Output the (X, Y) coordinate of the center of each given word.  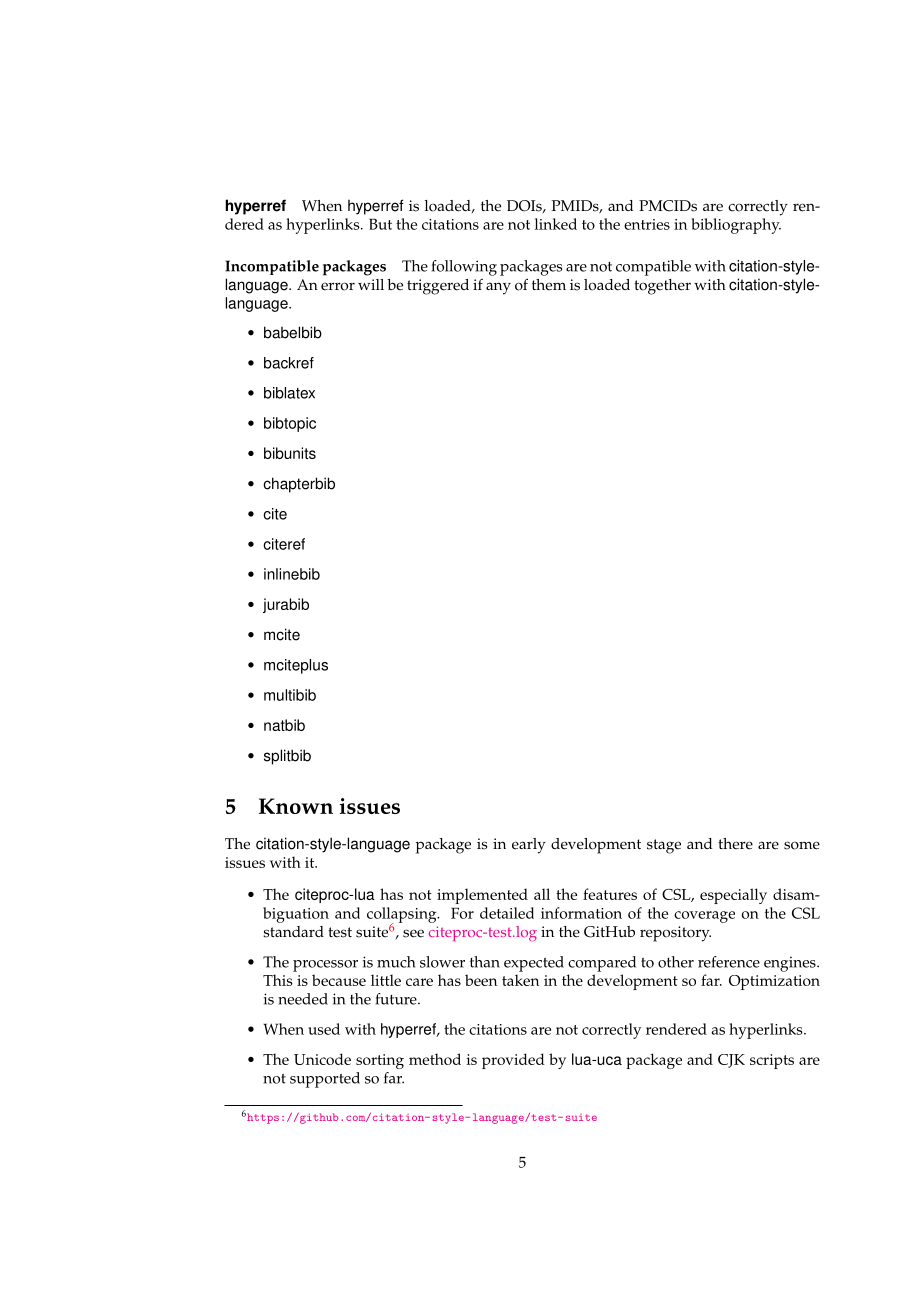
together (662, 287)
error (338, 286)
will (371, 284)
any (498, 288)
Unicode (322, 1059)
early (529, 846)
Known (296, 806)
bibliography (736, 226)
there (735, 844)
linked (555, 224)
